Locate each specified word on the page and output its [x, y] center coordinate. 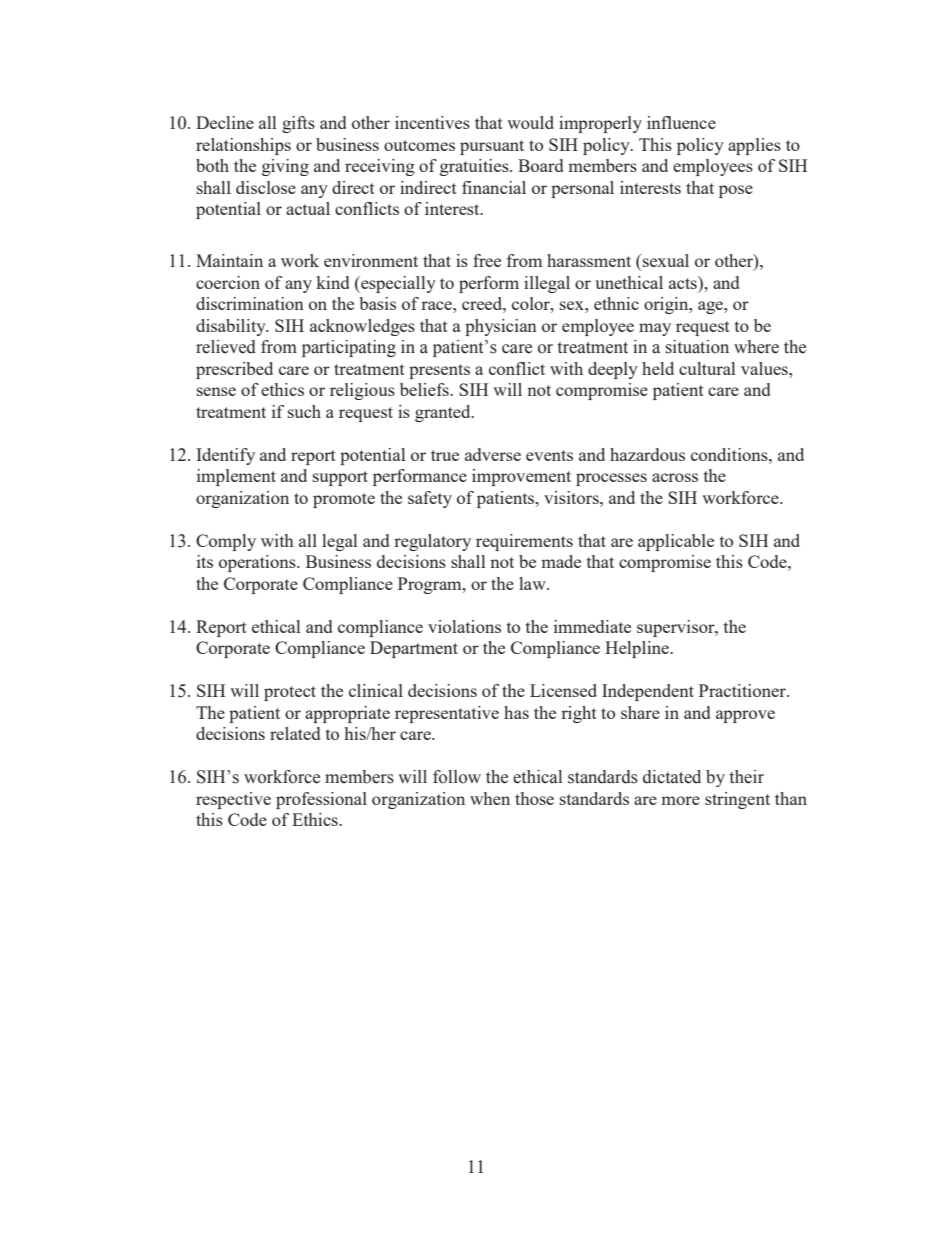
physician [501, 327]
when [490, 798]
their [747, 777]
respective [233, 800]
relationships [243, 146]
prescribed [234, 370]
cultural [707, 368]
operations [258, 563]
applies [754, 146]
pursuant [492, 147]
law [533, 583]
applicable [676, 542]
